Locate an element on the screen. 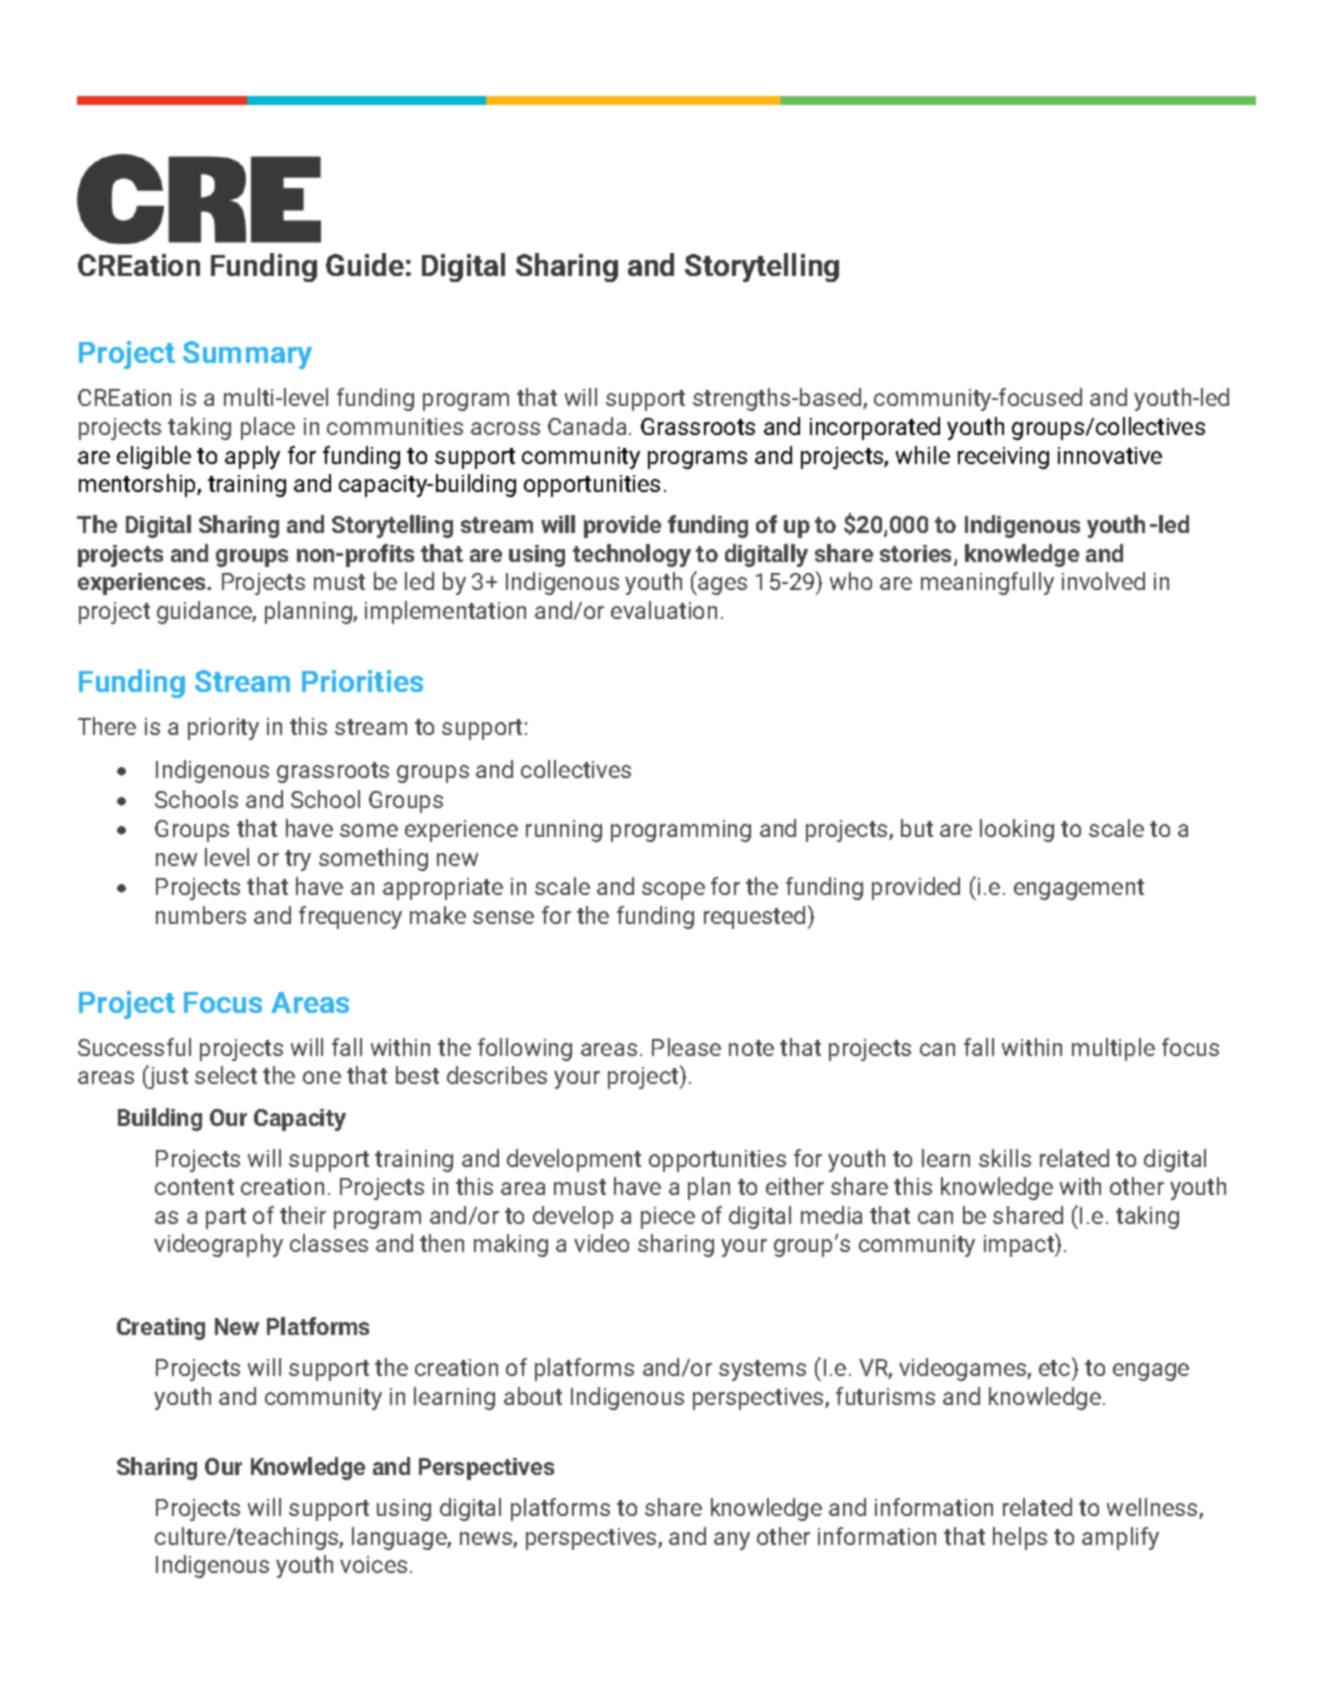  scope is located at coordinates (673, 891).
